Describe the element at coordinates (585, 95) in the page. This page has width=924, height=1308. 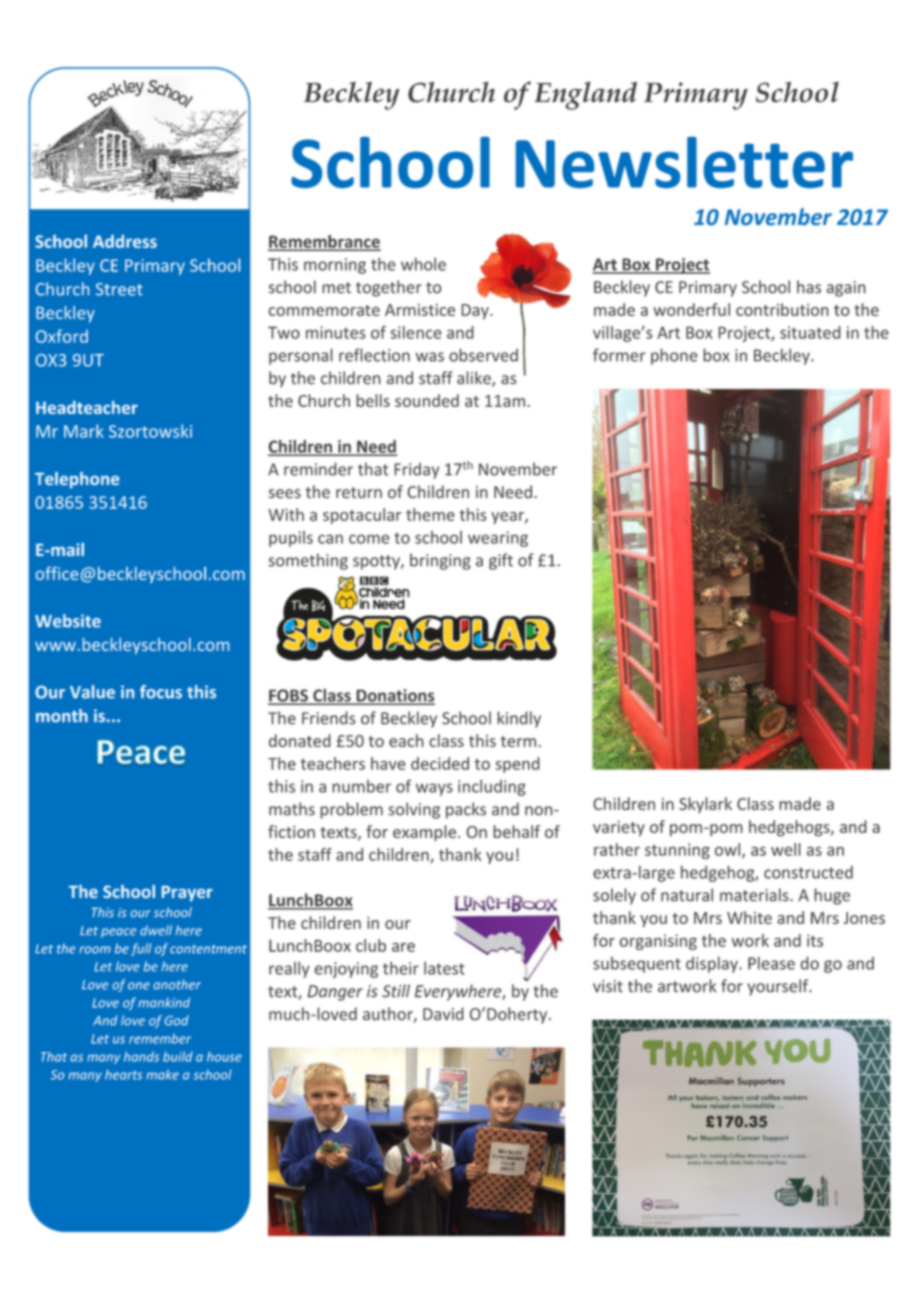
I see `England` at that location.
